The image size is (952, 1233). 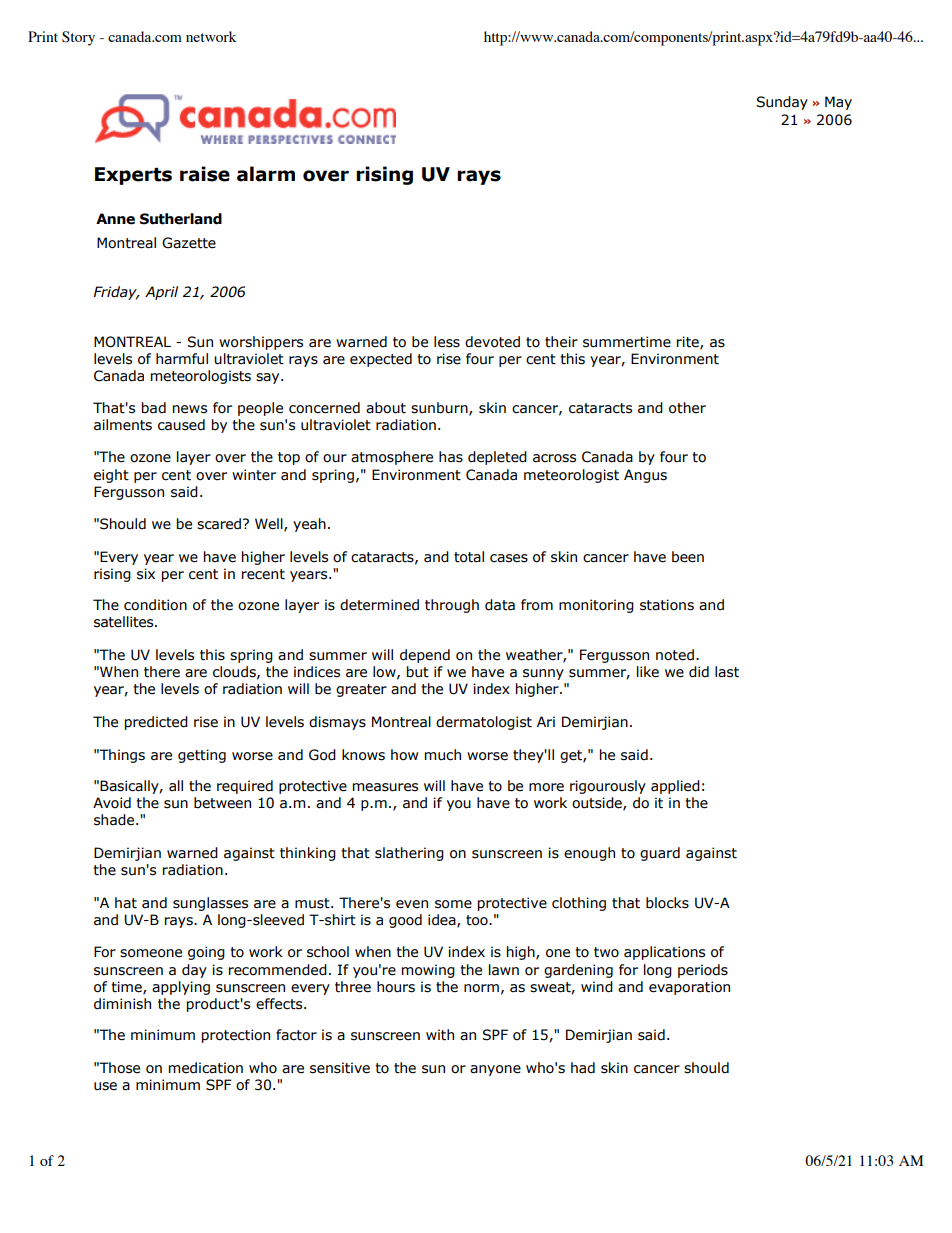 I want to click on with, so click(x=440, y=1035).
